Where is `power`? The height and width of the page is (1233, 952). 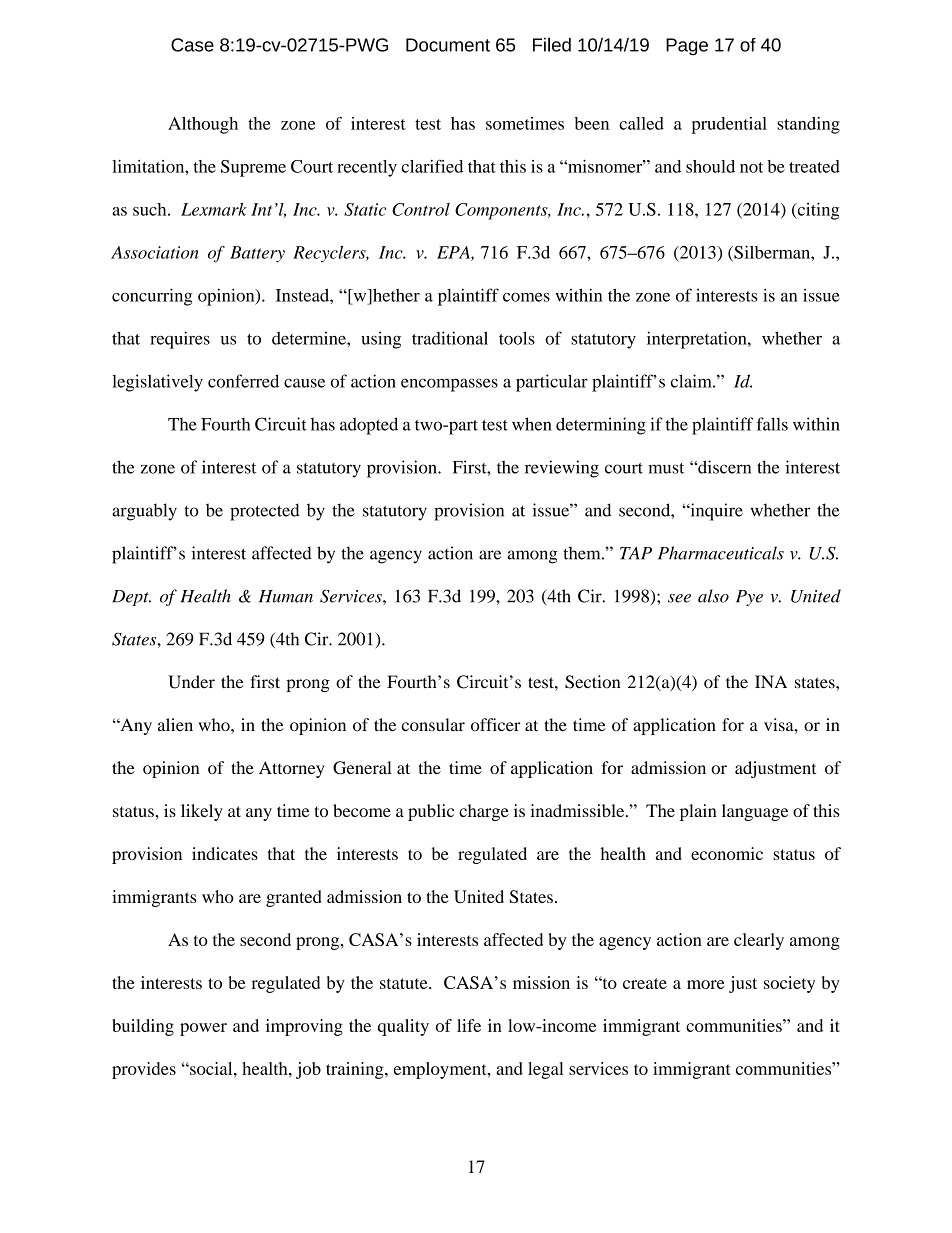 power is located at coordinates (203, 1029).
